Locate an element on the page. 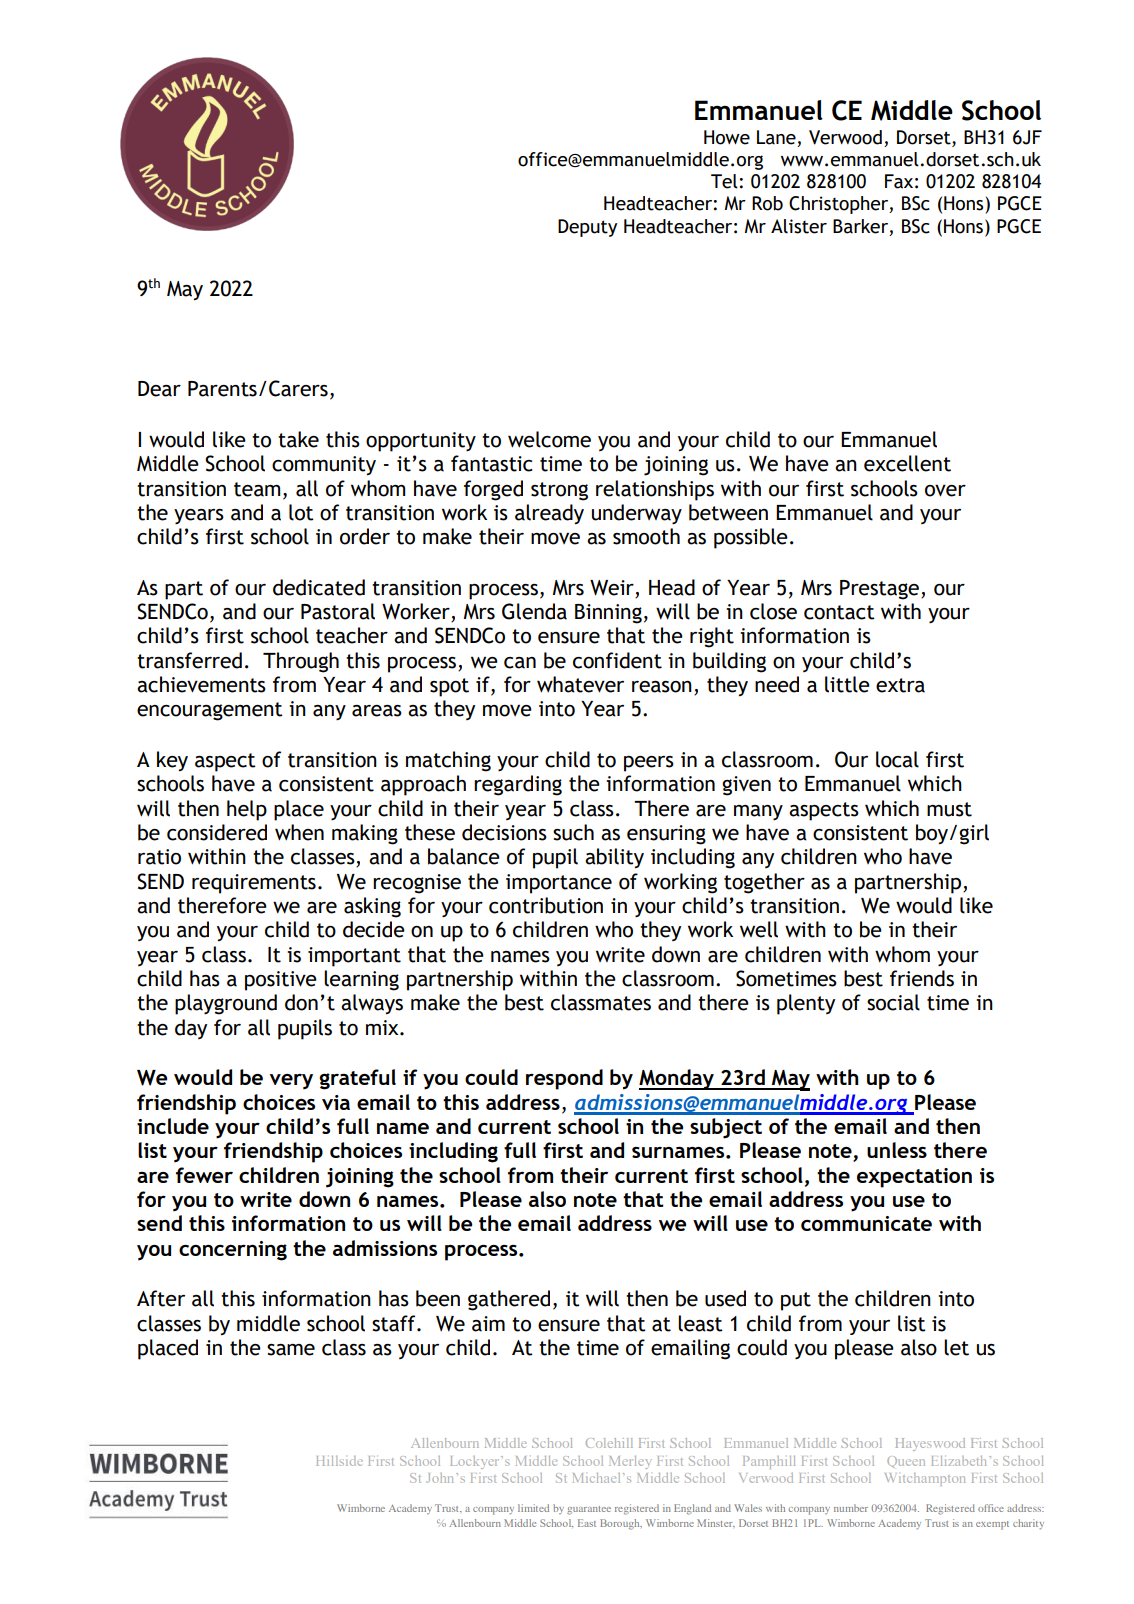 The height and width of the page is (1604, 1134). Binning is located at coordinates (608, 614).
